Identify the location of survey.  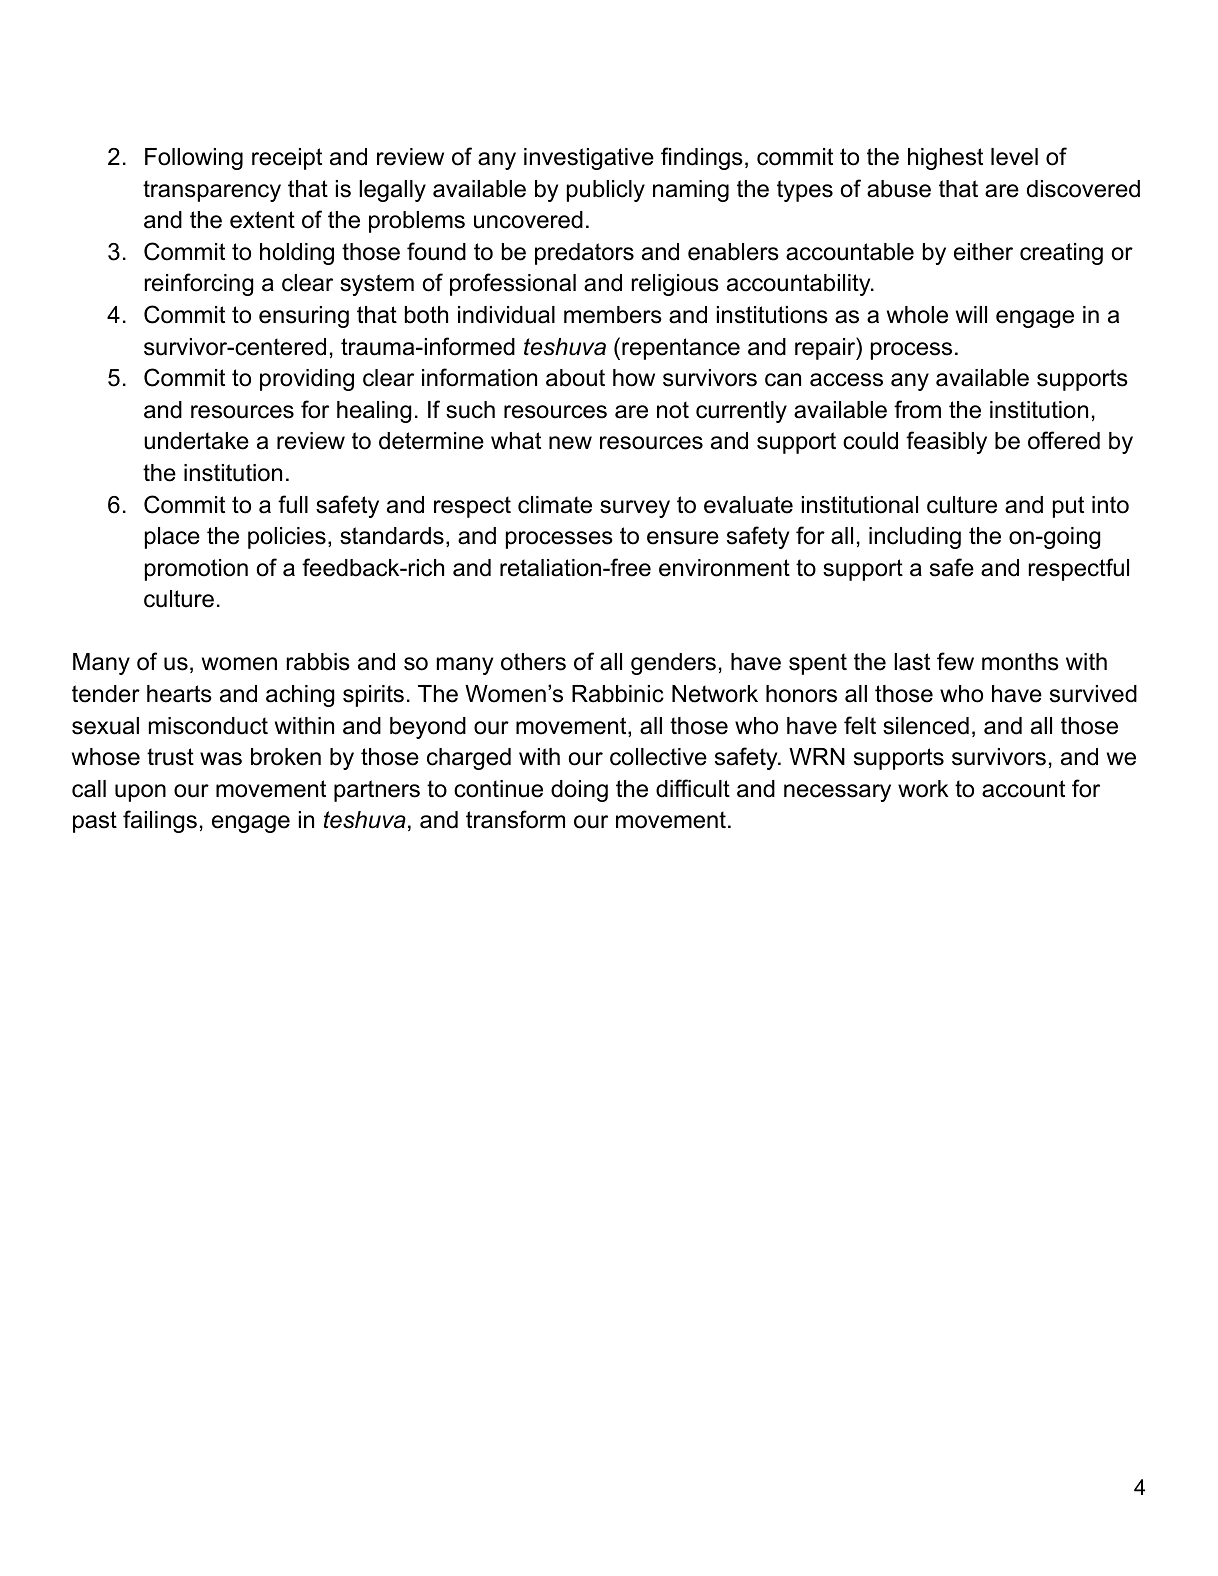
(635, 509).
